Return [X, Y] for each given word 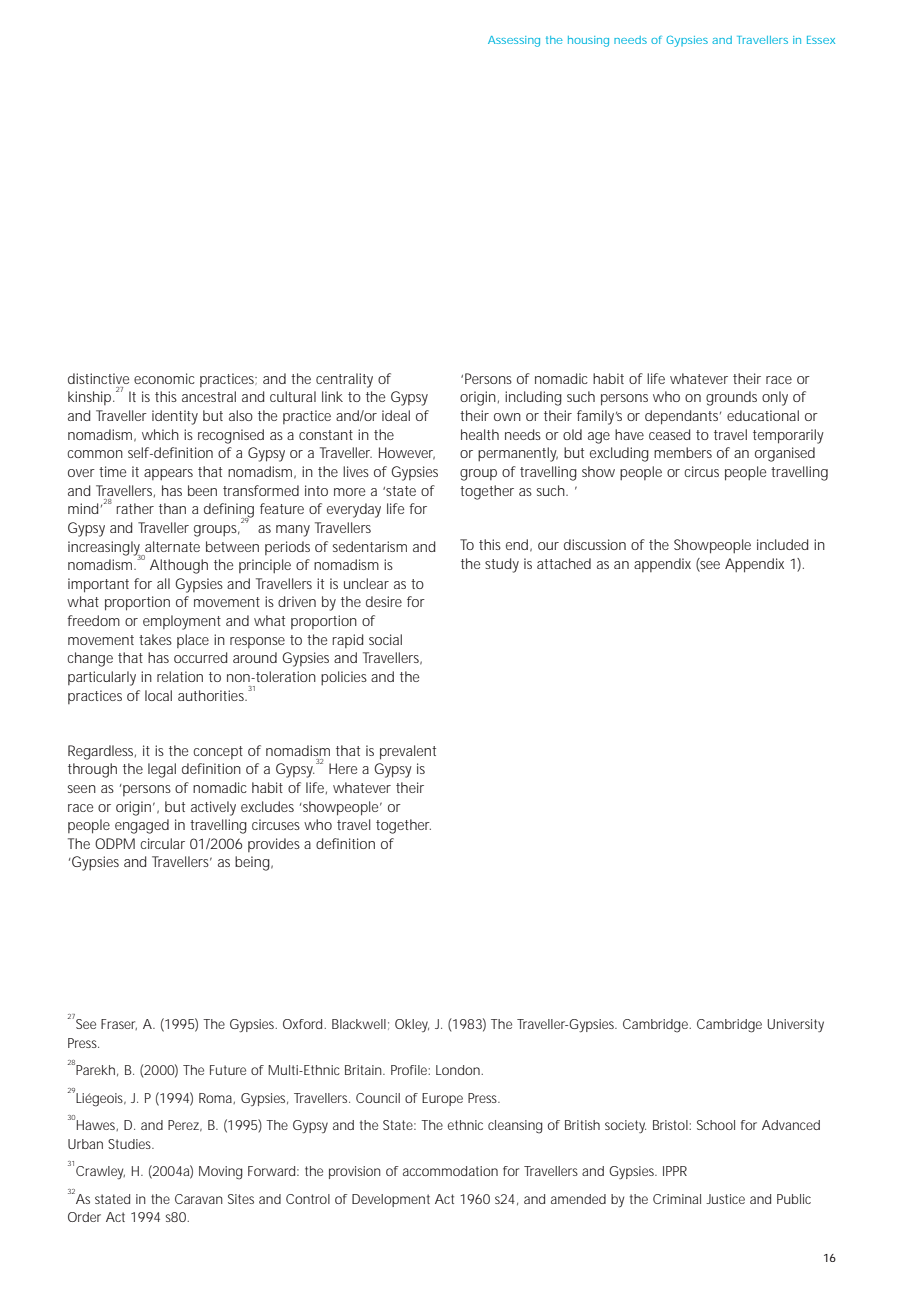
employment [182, 622]
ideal [396, 415]
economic [164, 378]
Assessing [514, 41]
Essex [821, 40]
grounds [731, 398]
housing [588, 41]
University [796, 1026]
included [782, 544]
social [385, 639]
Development [391, 1200]
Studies [130, 1144]
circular [162, 843]
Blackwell [359, 1024]
